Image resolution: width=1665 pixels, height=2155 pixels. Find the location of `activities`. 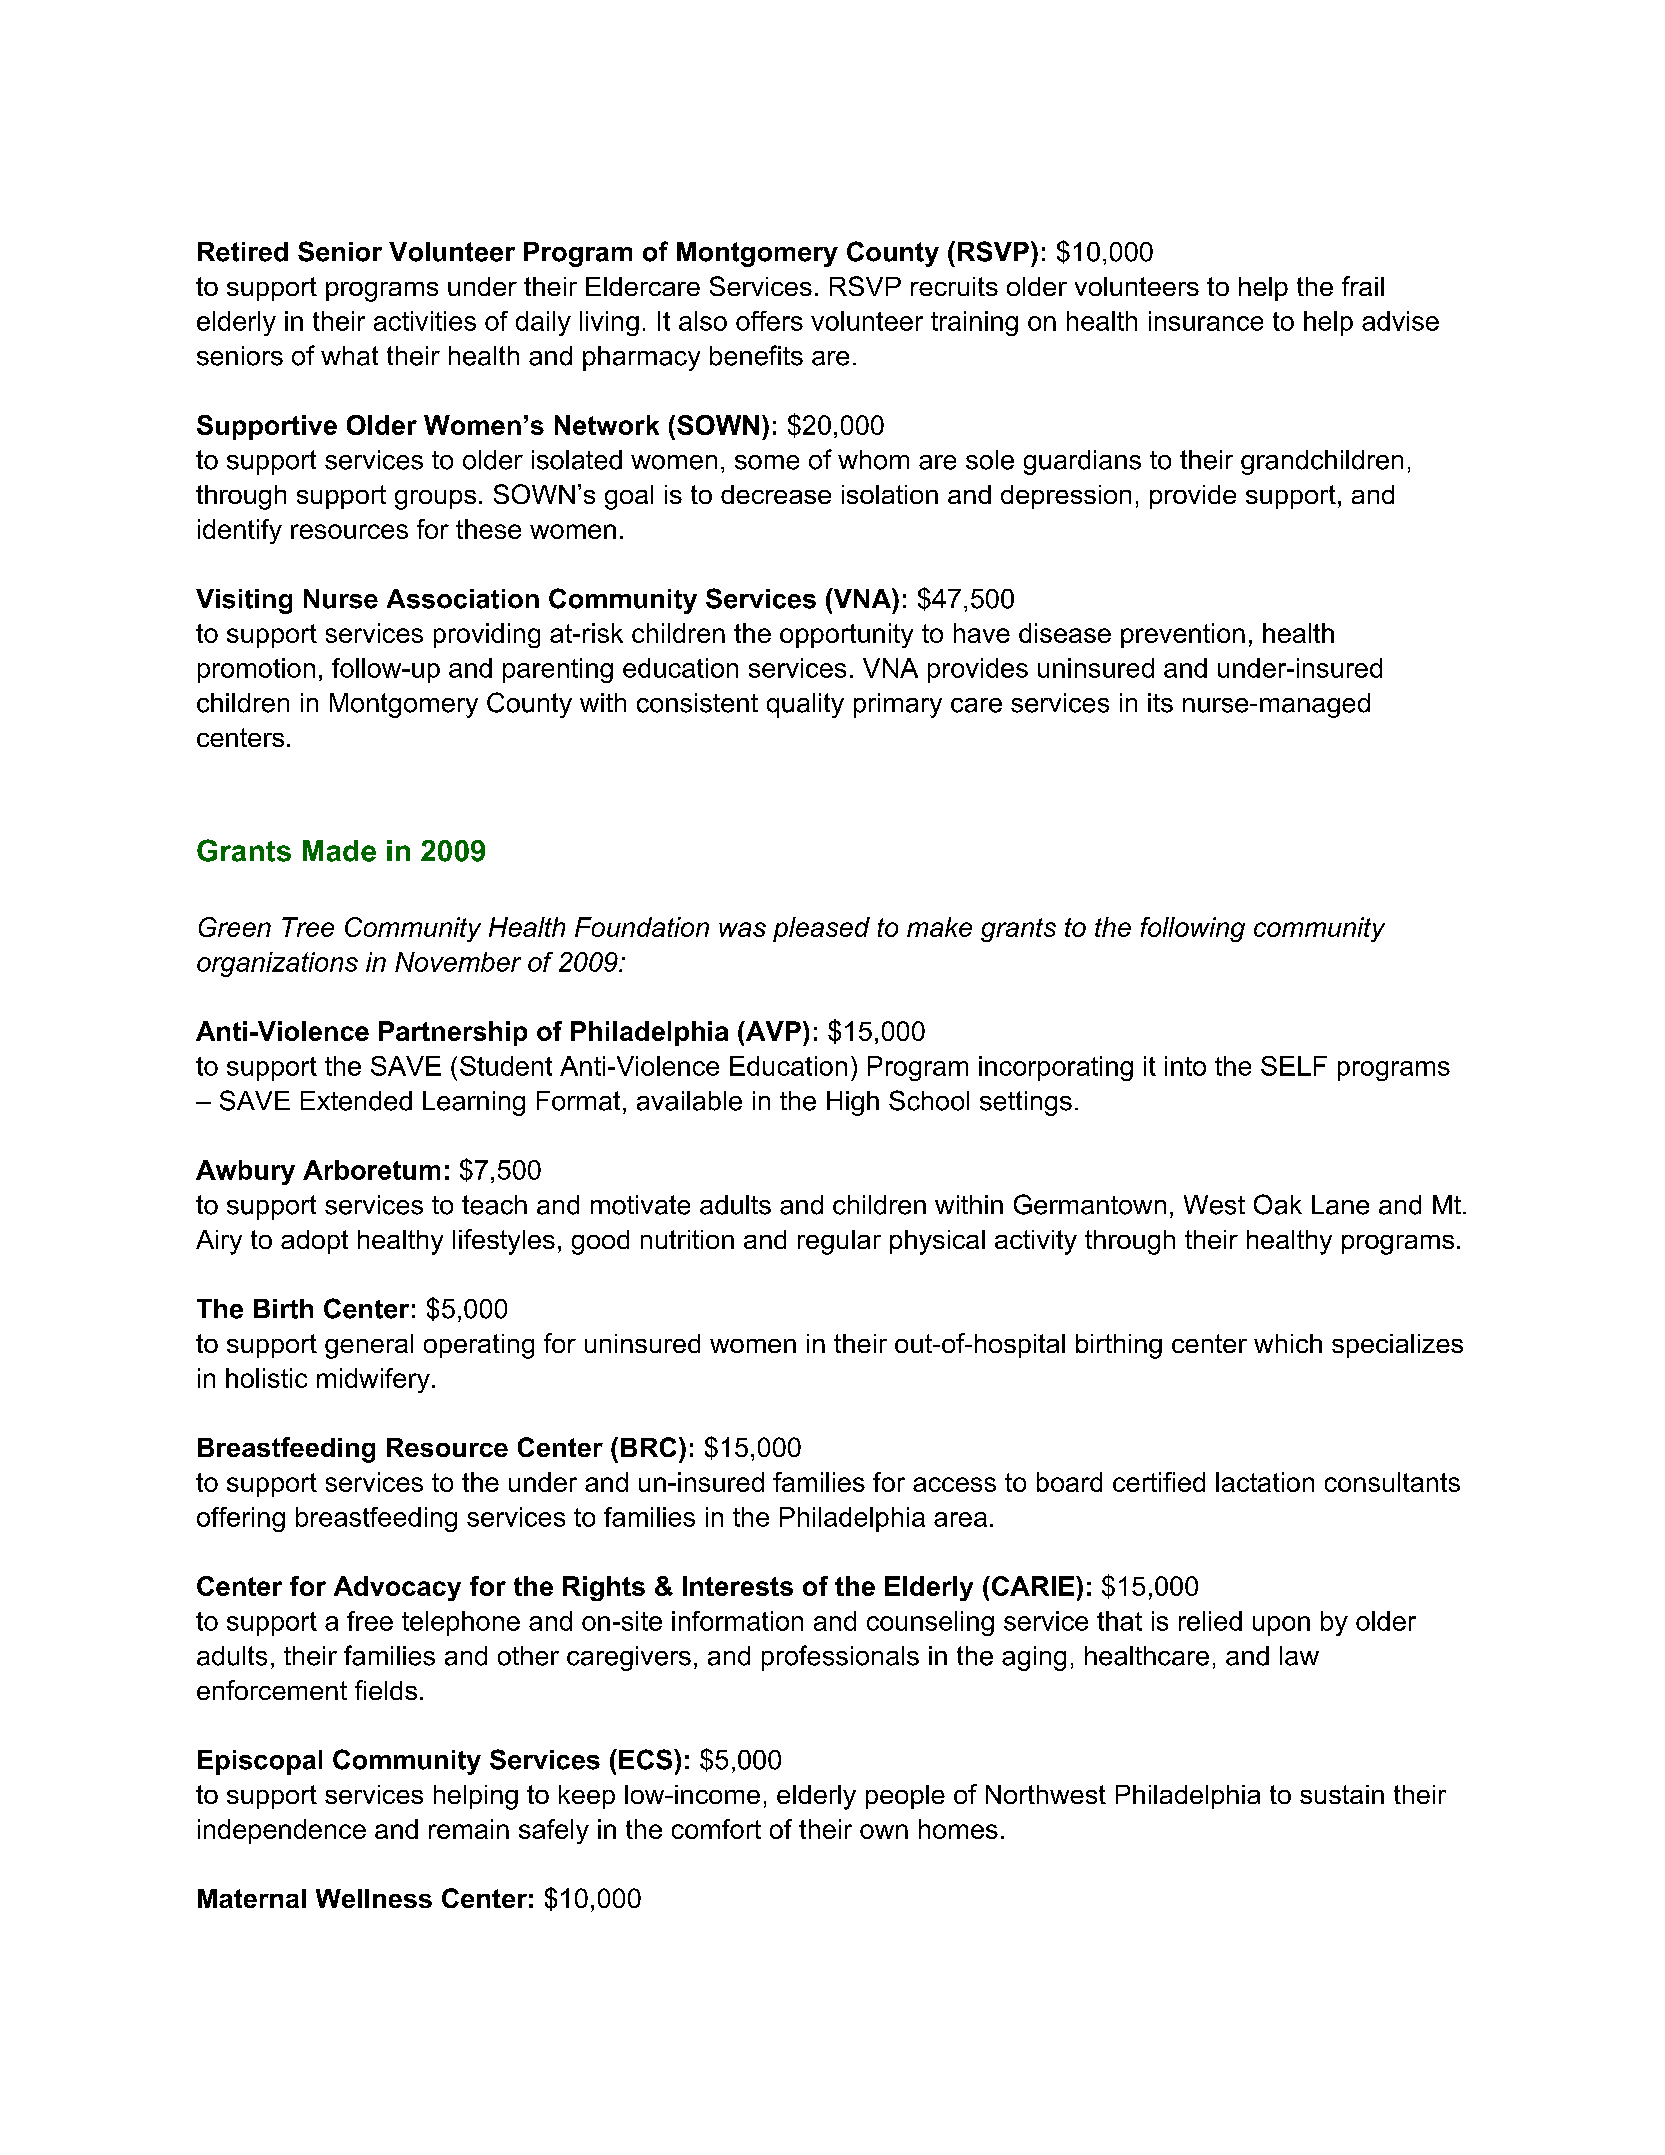

activities is located at coordinates (425, 321).
